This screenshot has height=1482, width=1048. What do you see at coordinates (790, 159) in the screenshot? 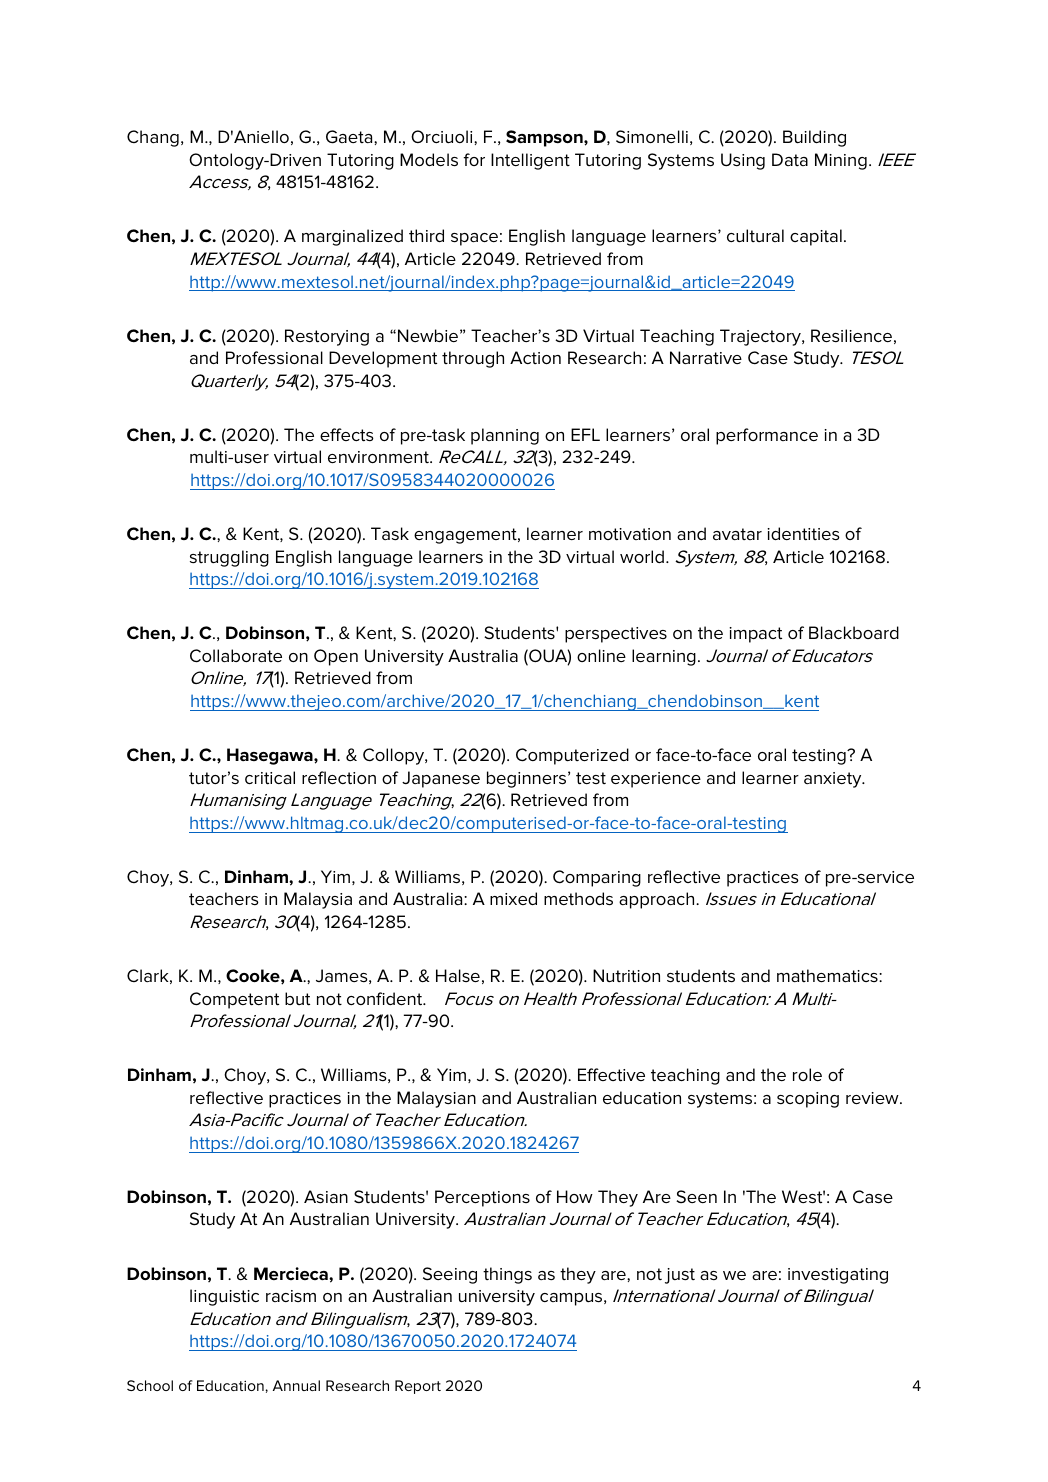
I see `Data` at bounding box center [790, 159].
